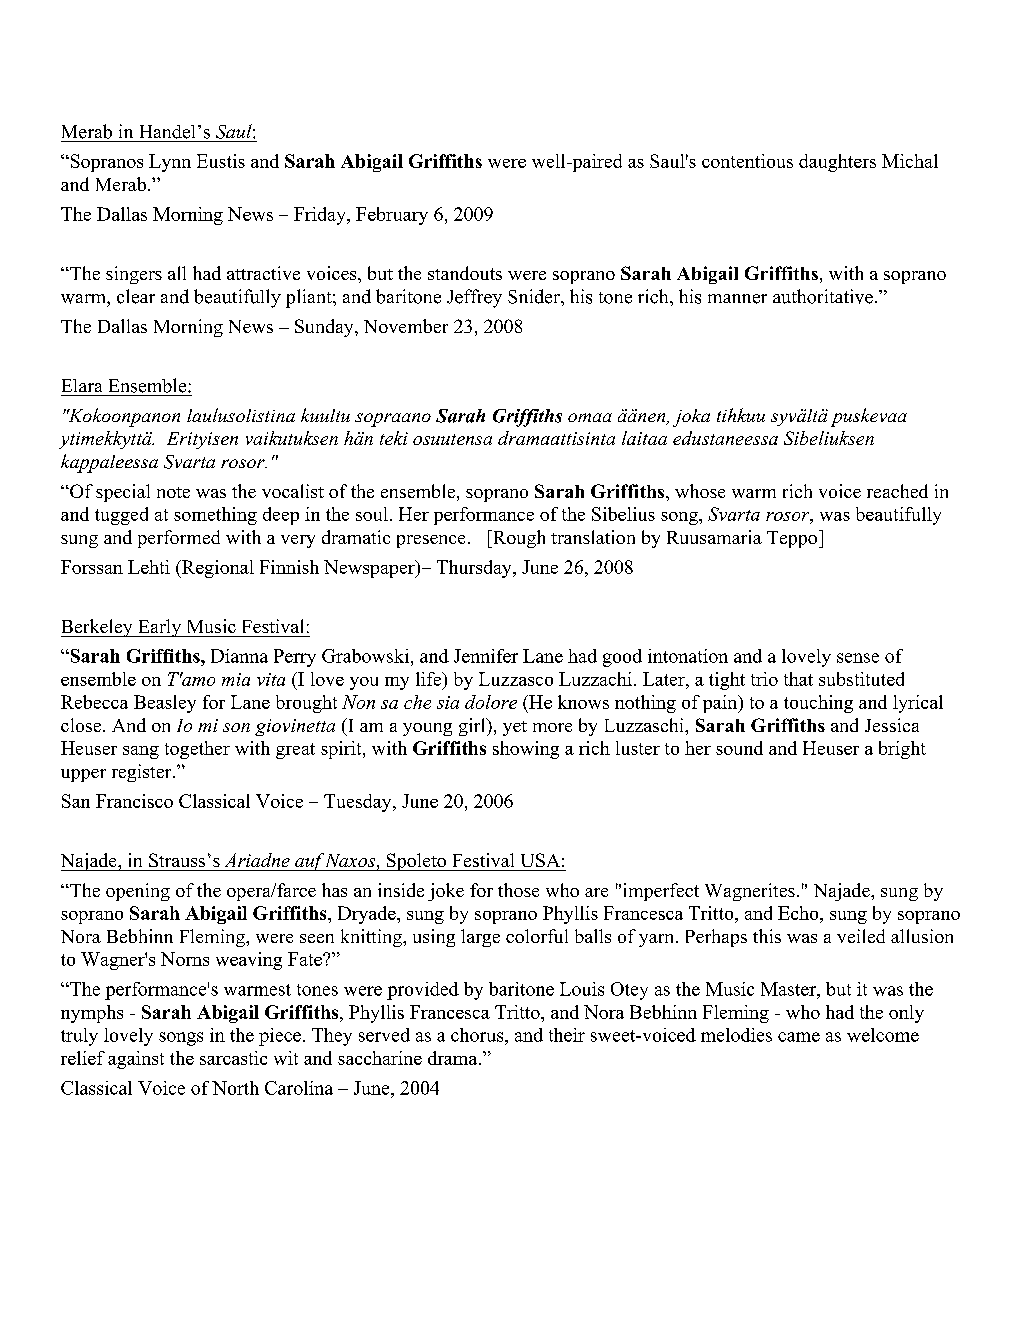 This screenshot has width=1022, height=1322. Describe the element at coordinates (160, 628) in the screenshot. I see `Early` at that location.
